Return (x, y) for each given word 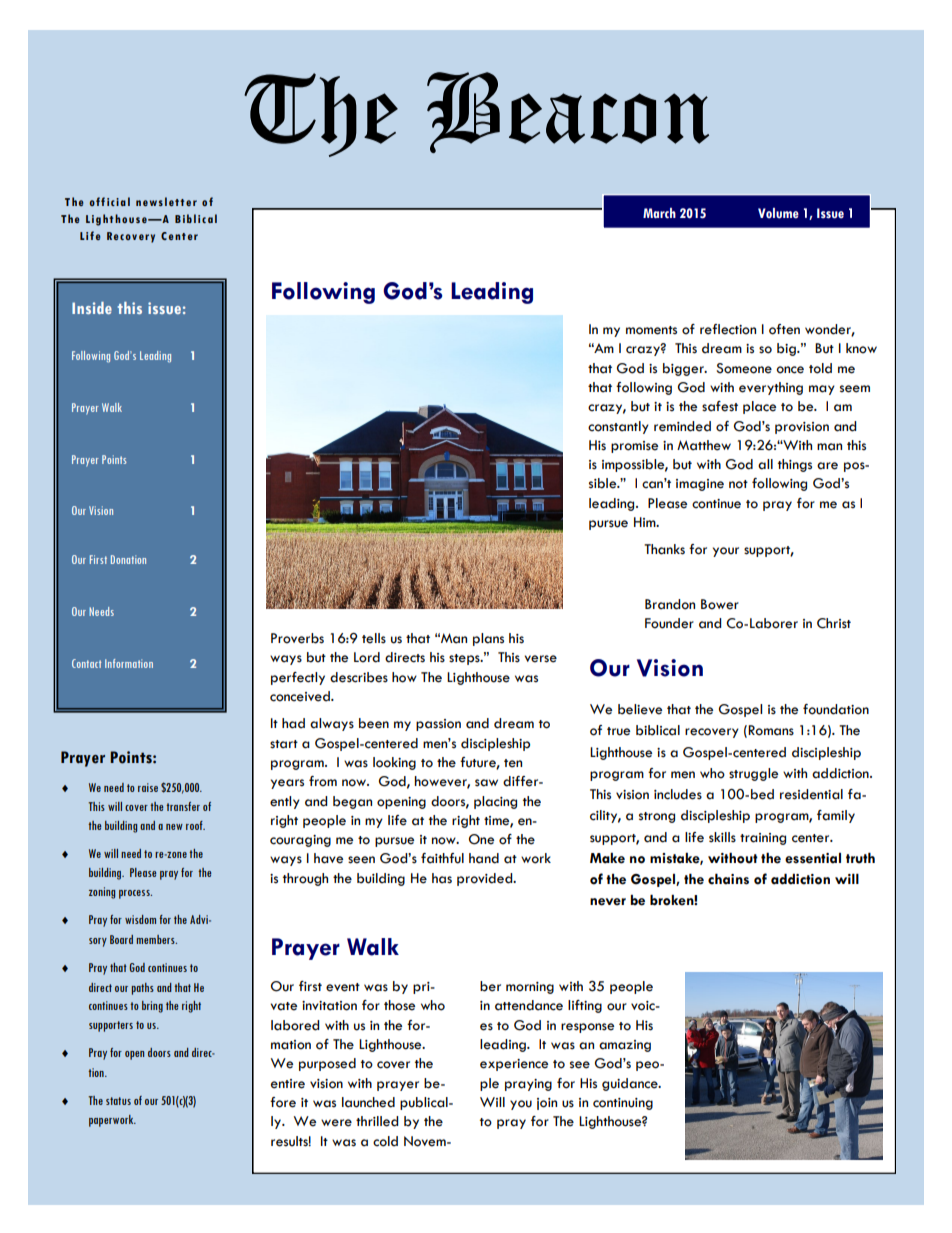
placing (495, 802)
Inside (92, 308)
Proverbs (297, 638)
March (659, 213)
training (763, 839)
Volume (778, 213)
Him (646, 522)
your (726, 552)
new (174, 827)
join (547, 1104)
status (118, 1101)
